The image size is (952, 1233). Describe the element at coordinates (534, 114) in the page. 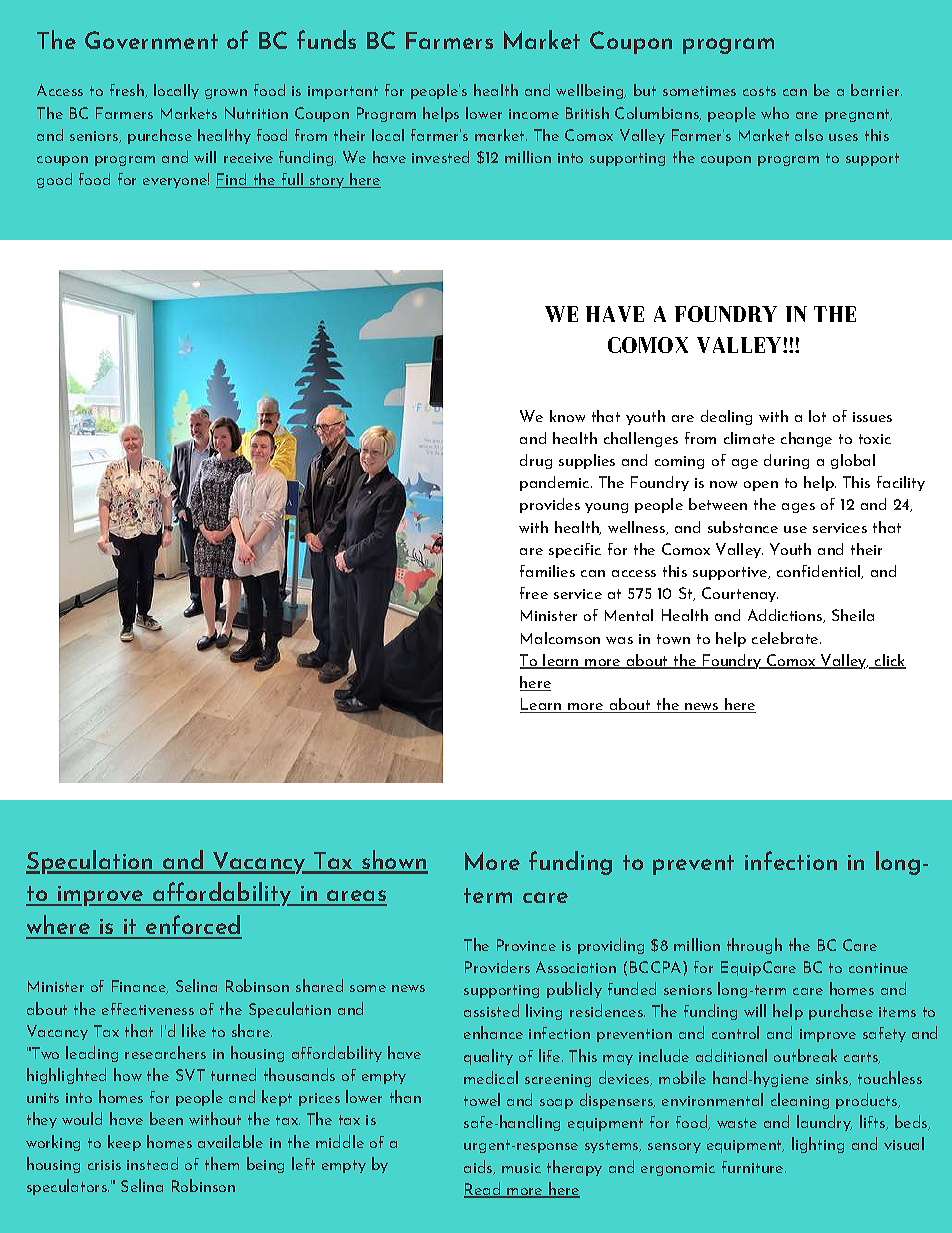

I see `income` at that location.
